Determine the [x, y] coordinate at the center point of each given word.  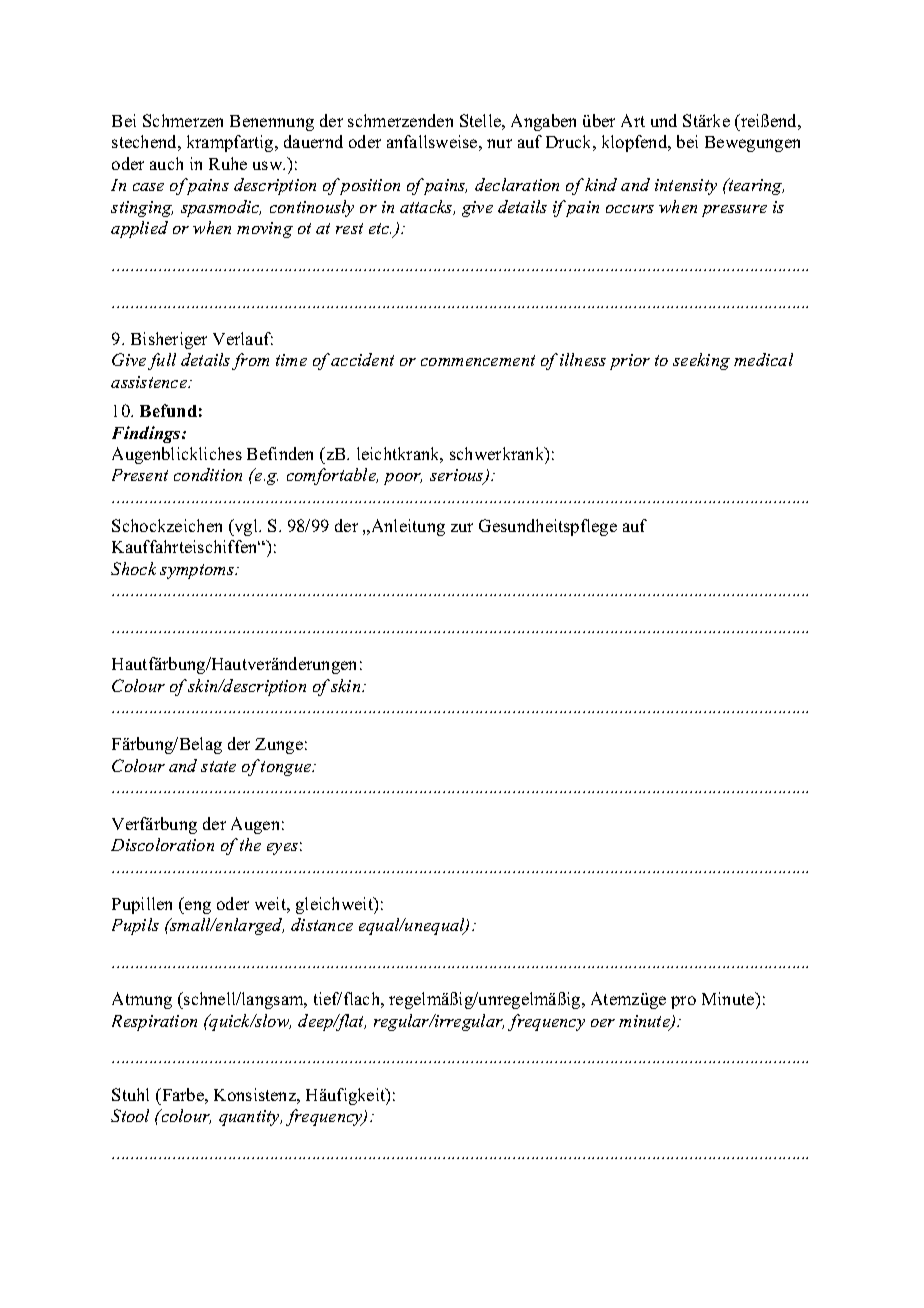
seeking [701, 361]
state [218, 766]
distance [322, 924]
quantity [250, 1118]
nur [499, 143]
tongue [287, 768]
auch [166, 163]
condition [208, 474]
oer [603, 1023]
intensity [686, 187]
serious [458, 477]
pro [683, 1002]
